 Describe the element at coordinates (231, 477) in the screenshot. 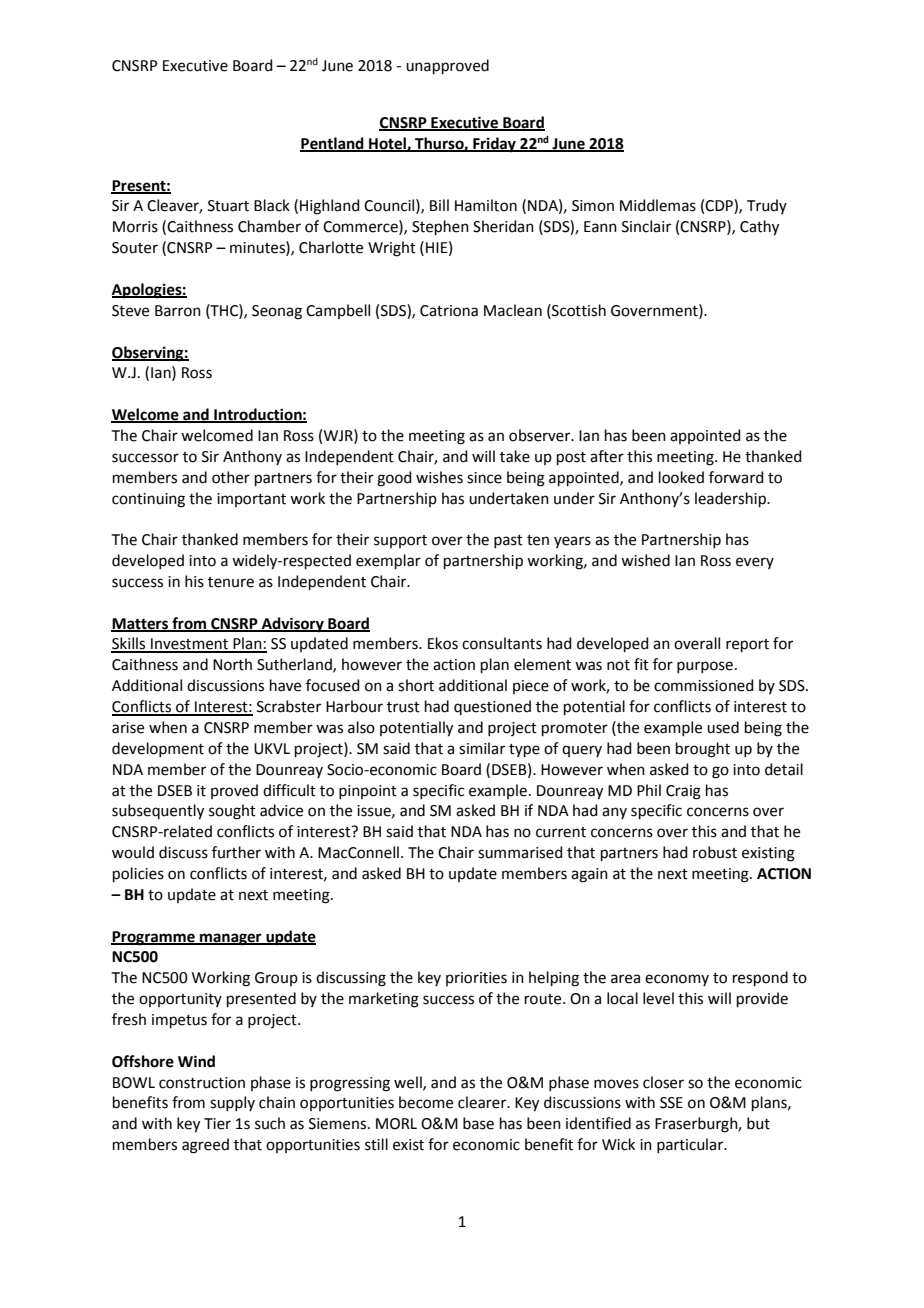

I see `other` at that location.
